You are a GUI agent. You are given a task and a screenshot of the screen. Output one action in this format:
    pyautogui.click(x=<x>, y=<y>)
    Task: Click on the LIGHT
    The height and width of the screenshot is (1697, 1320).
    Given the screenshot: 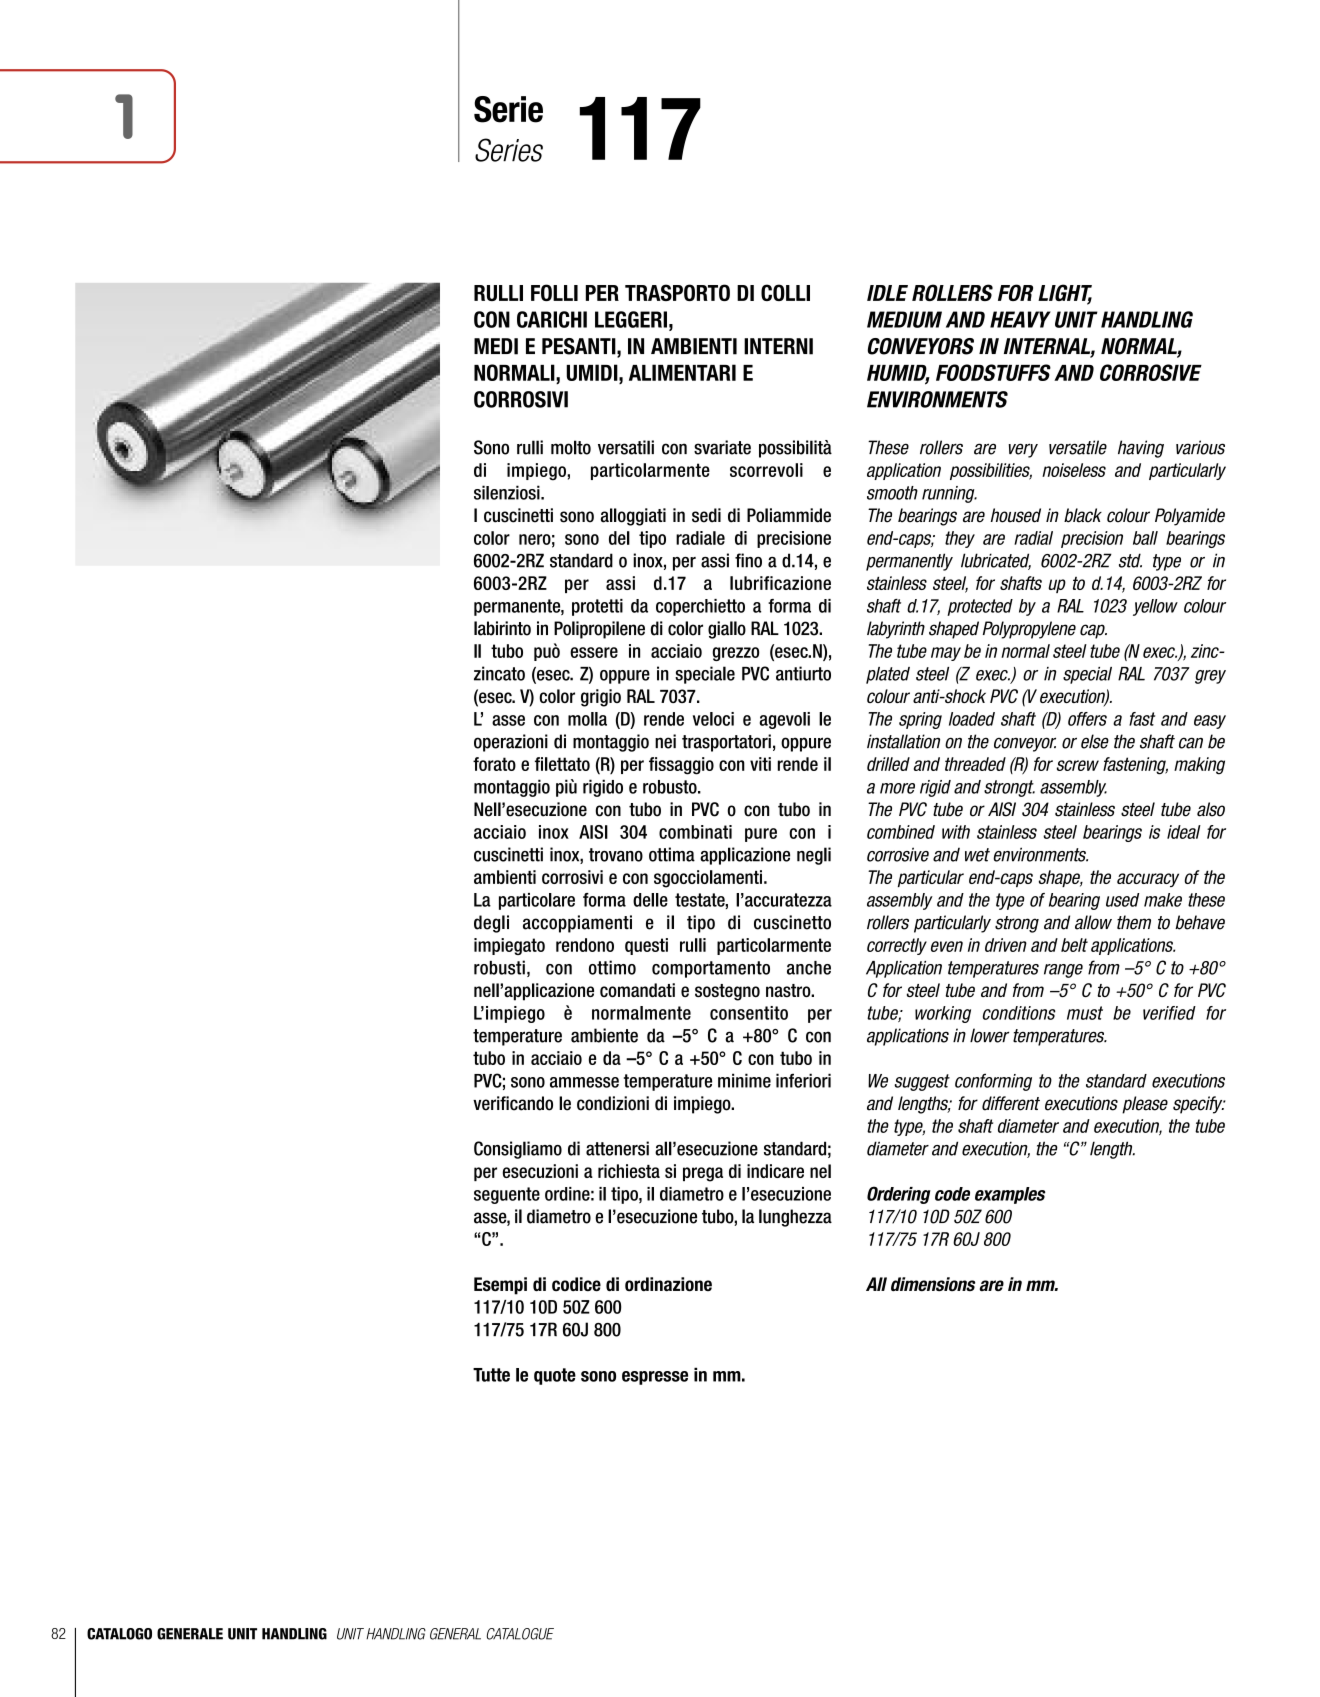 What is the action you would take?
    pyautogui.click(x=1065, y=294)
